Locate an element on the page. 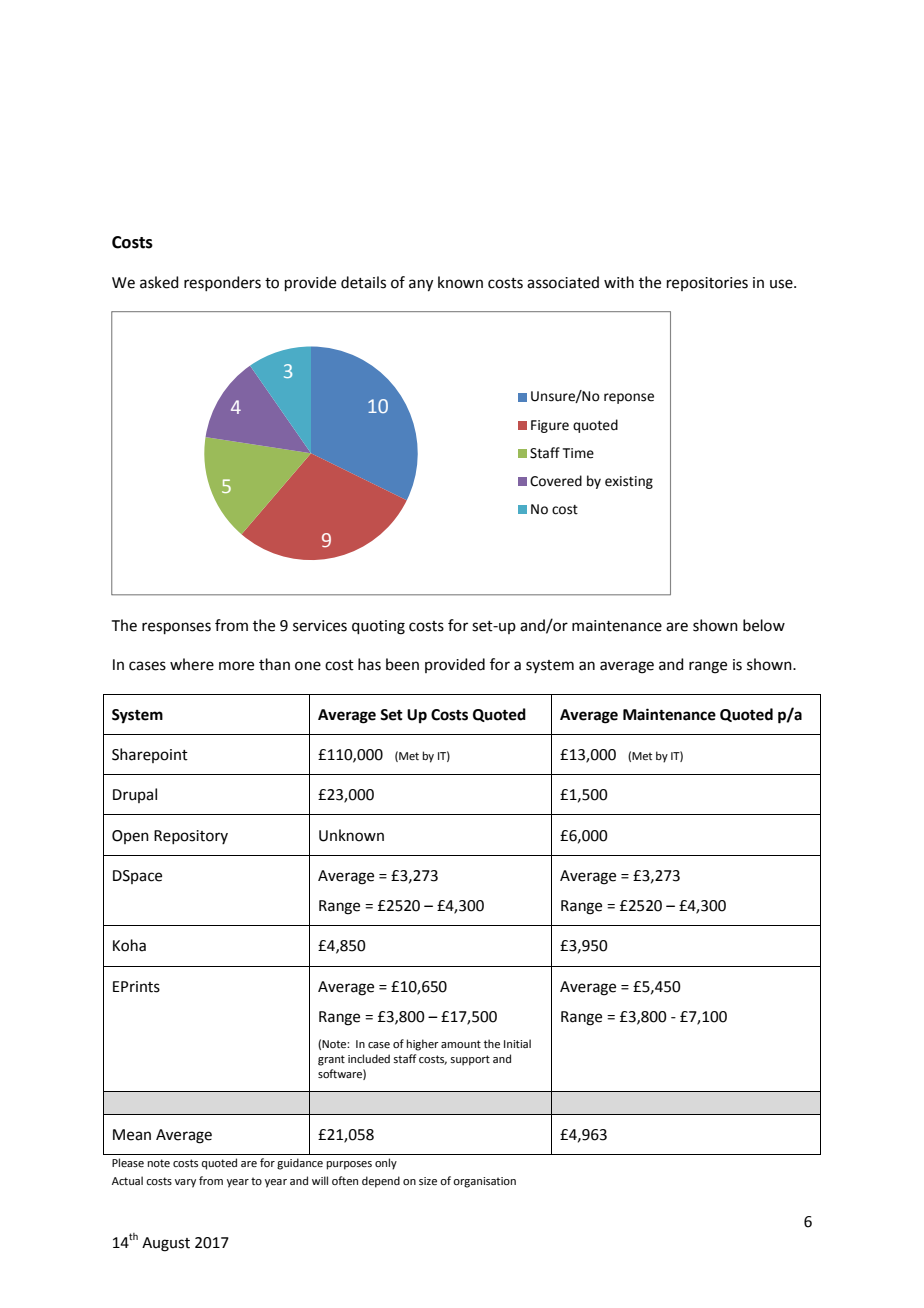 This page has height=1308, width=924. any is located at coordinates (421, 285).
